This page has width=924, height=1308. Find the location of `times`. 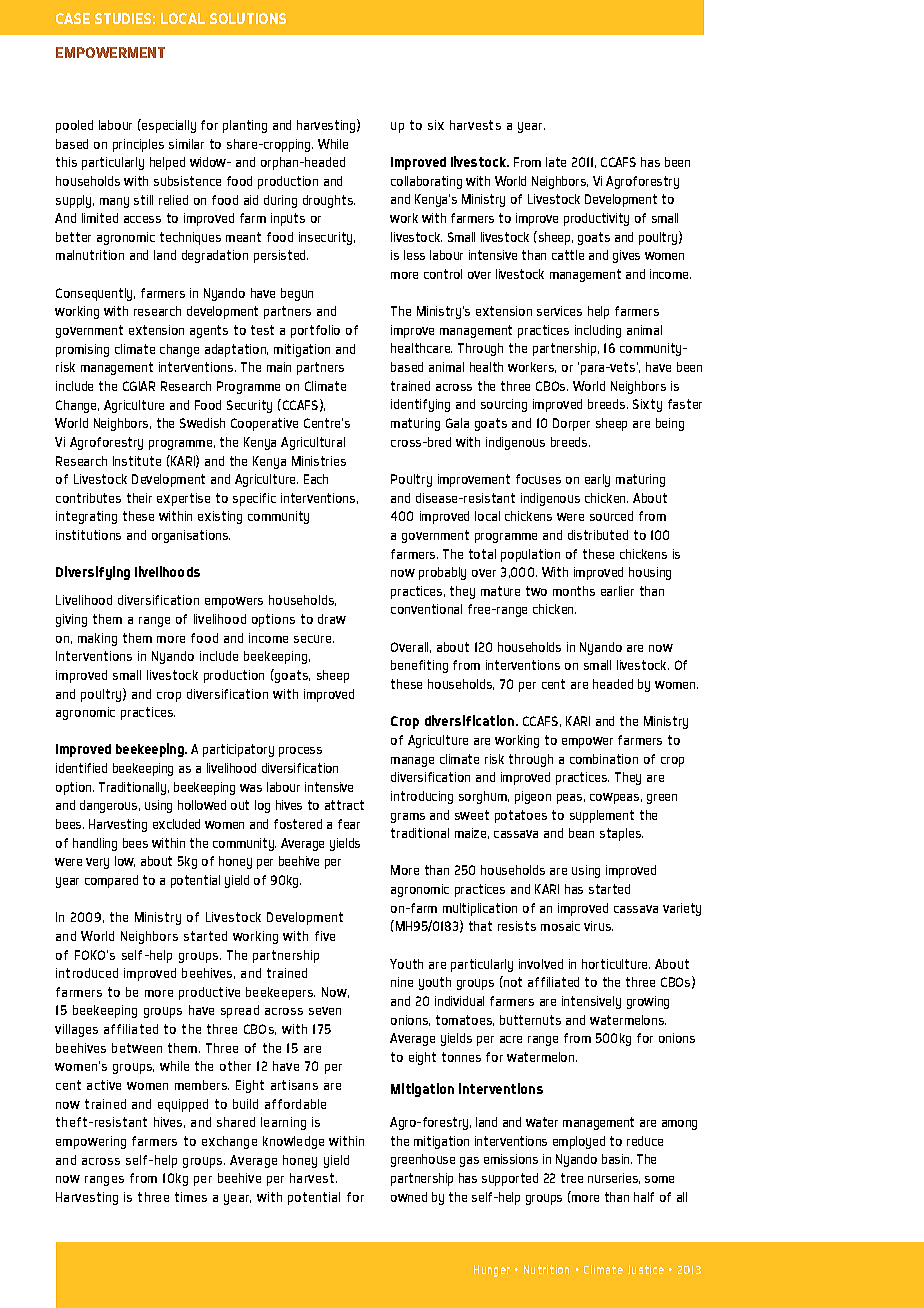

times is located at coordinates (191, 1197).
